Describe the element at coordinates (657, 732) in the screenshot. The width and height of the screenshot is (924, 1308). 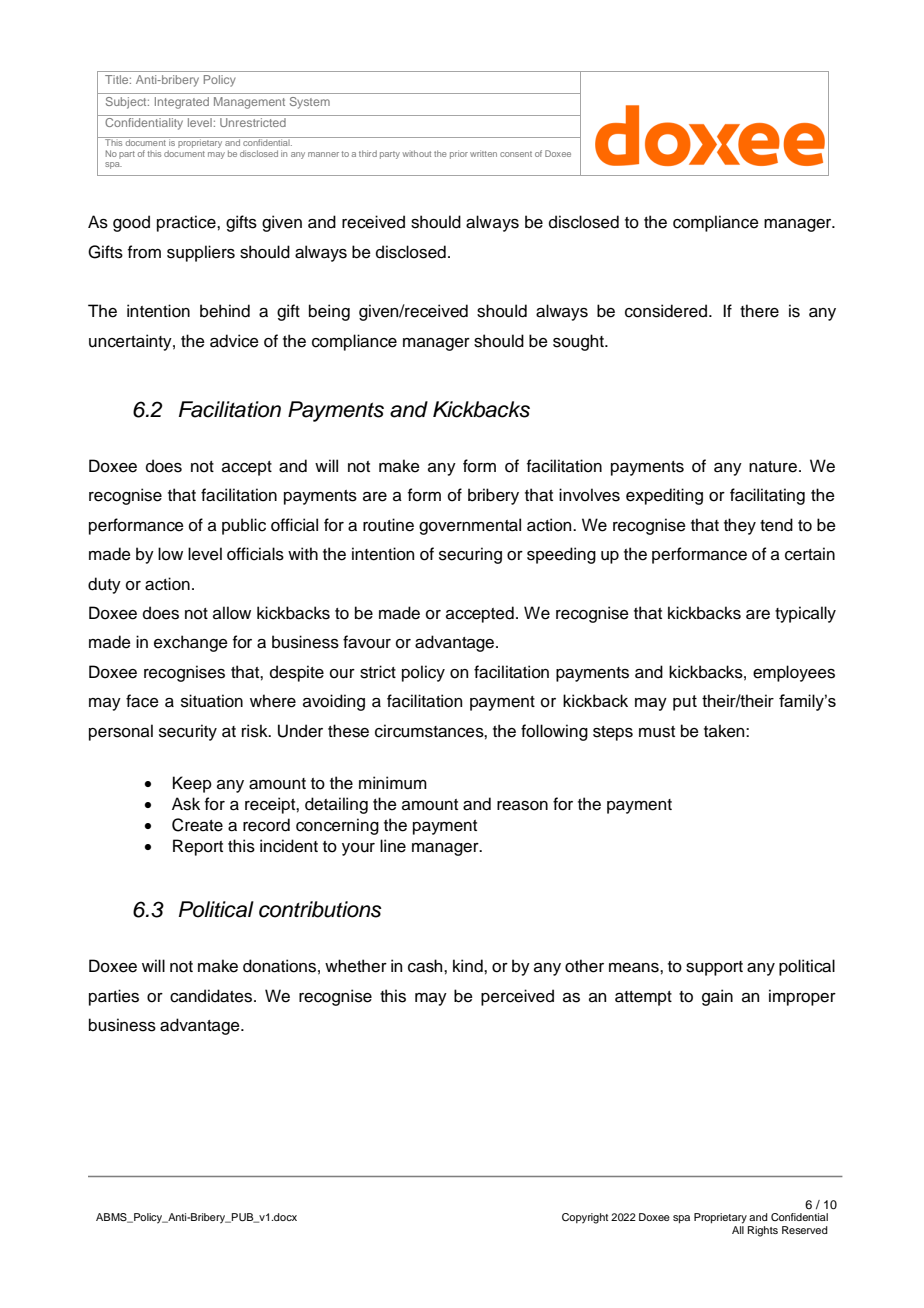
I see `must` at that location.
